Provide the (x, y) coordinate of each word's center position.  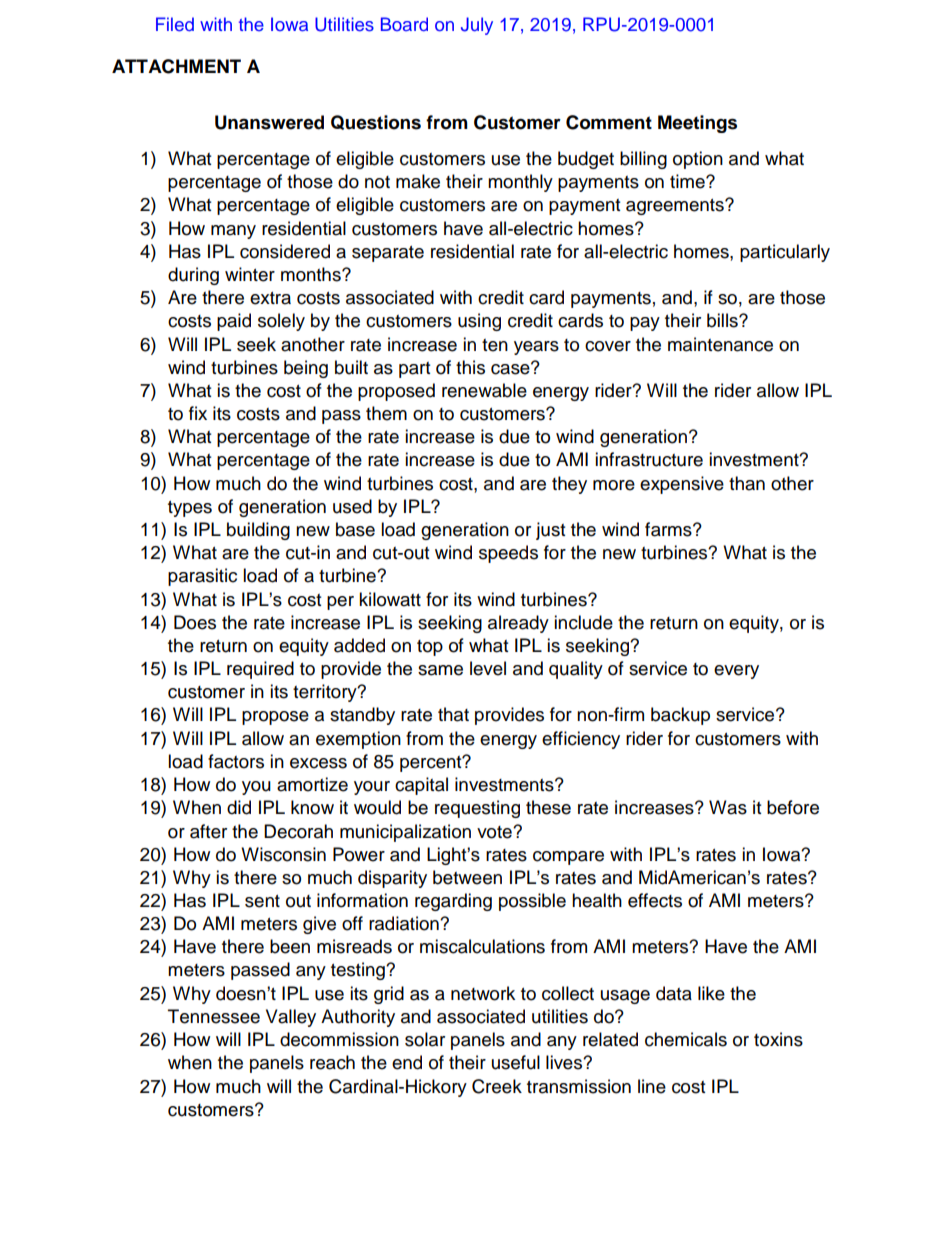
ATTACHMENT (176, 66)
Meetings (697, 124)
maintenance (720, 344)
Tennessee (214, 1016)
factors (236, 761)
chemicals (686, 1039)
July (477, 26)
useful (516, 1062)
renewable (484, 390)
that (453, 714)
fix (198, 413)
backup (680, 716)
